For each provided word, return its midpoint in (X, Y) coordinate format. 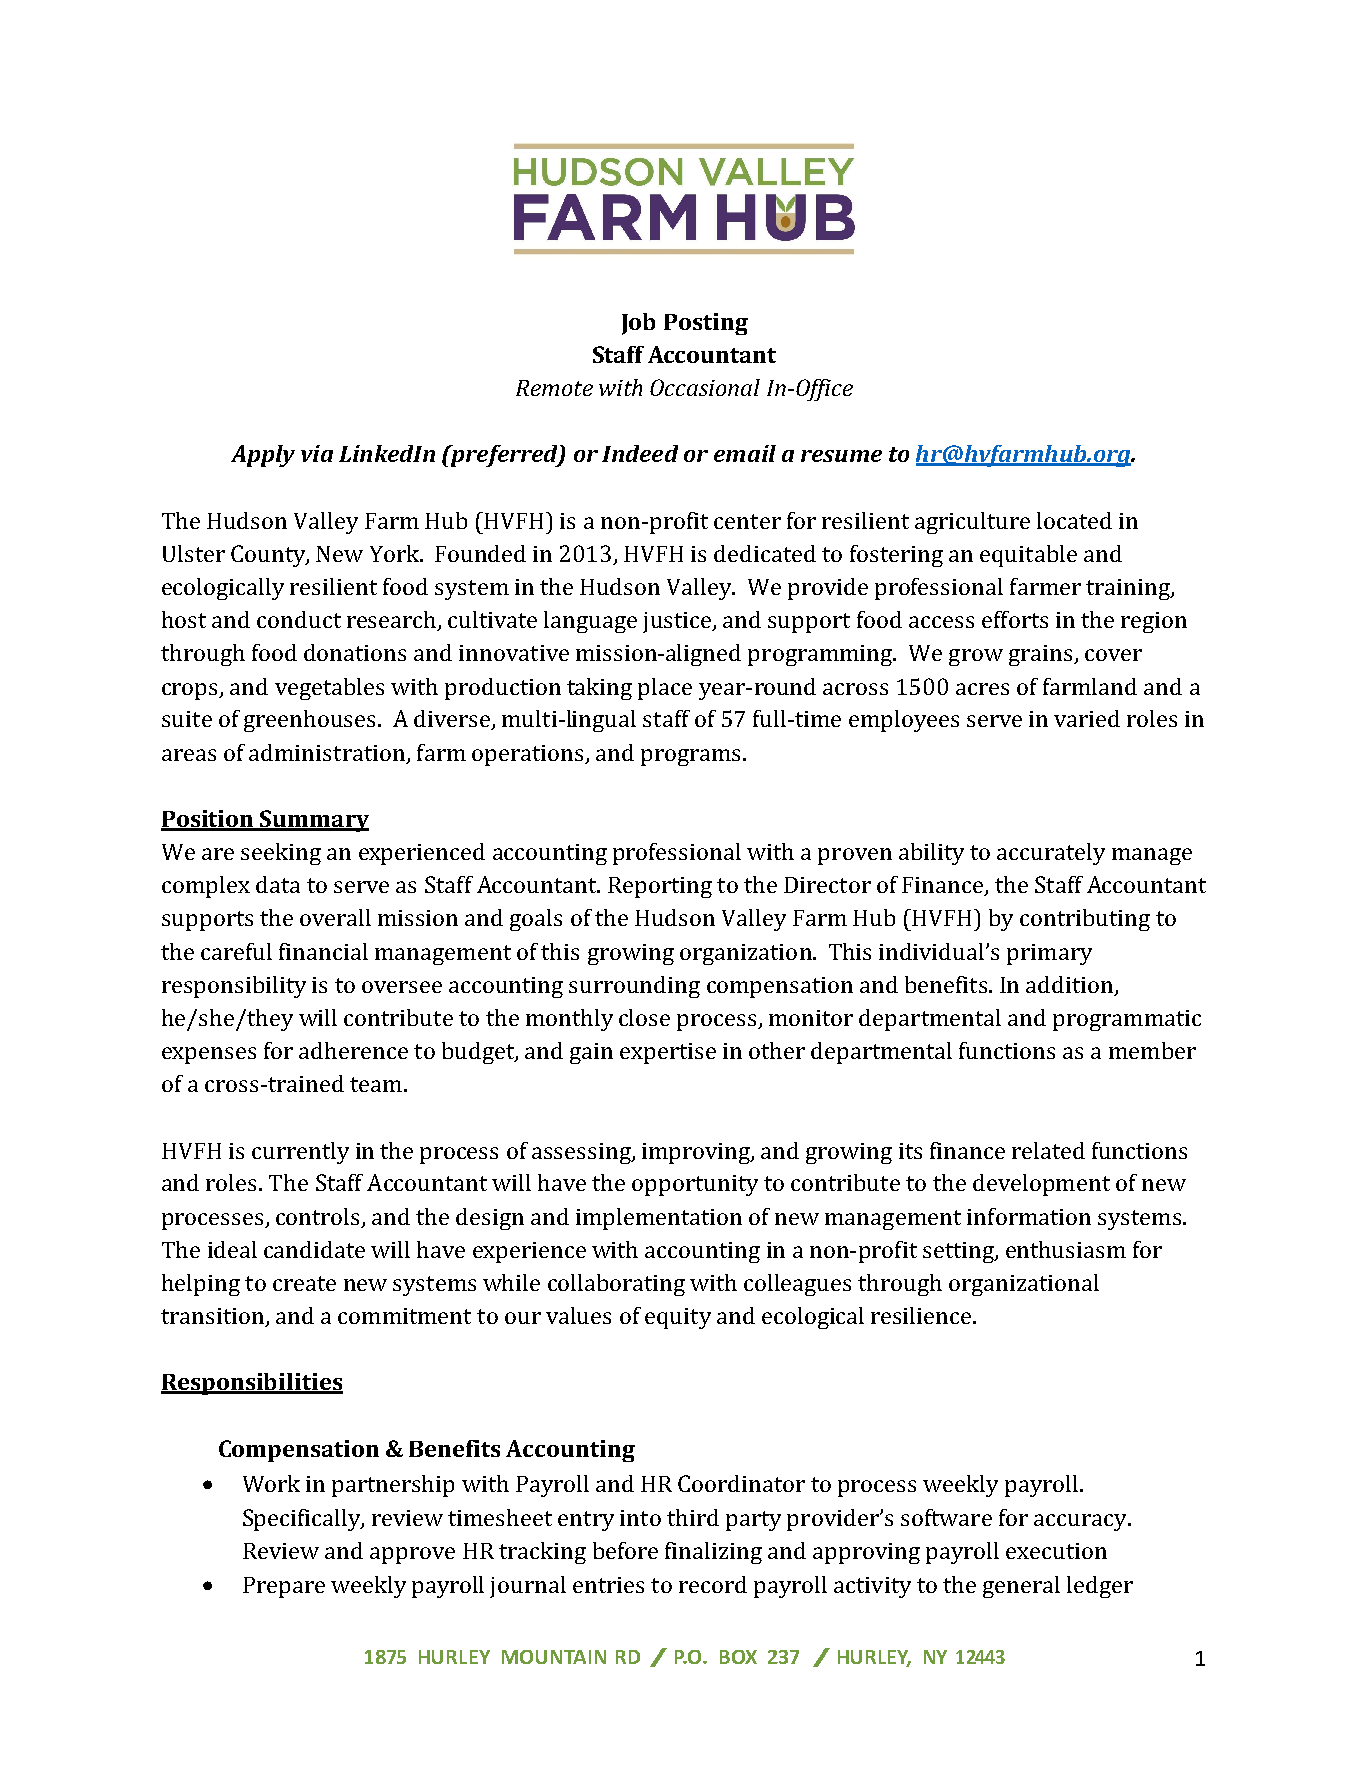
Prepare (284, 1587)
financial (323, 951)
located (1074, 520)
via (317, 453)
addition (1069, 984)
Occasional (705, 387)
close (644, 1017)
